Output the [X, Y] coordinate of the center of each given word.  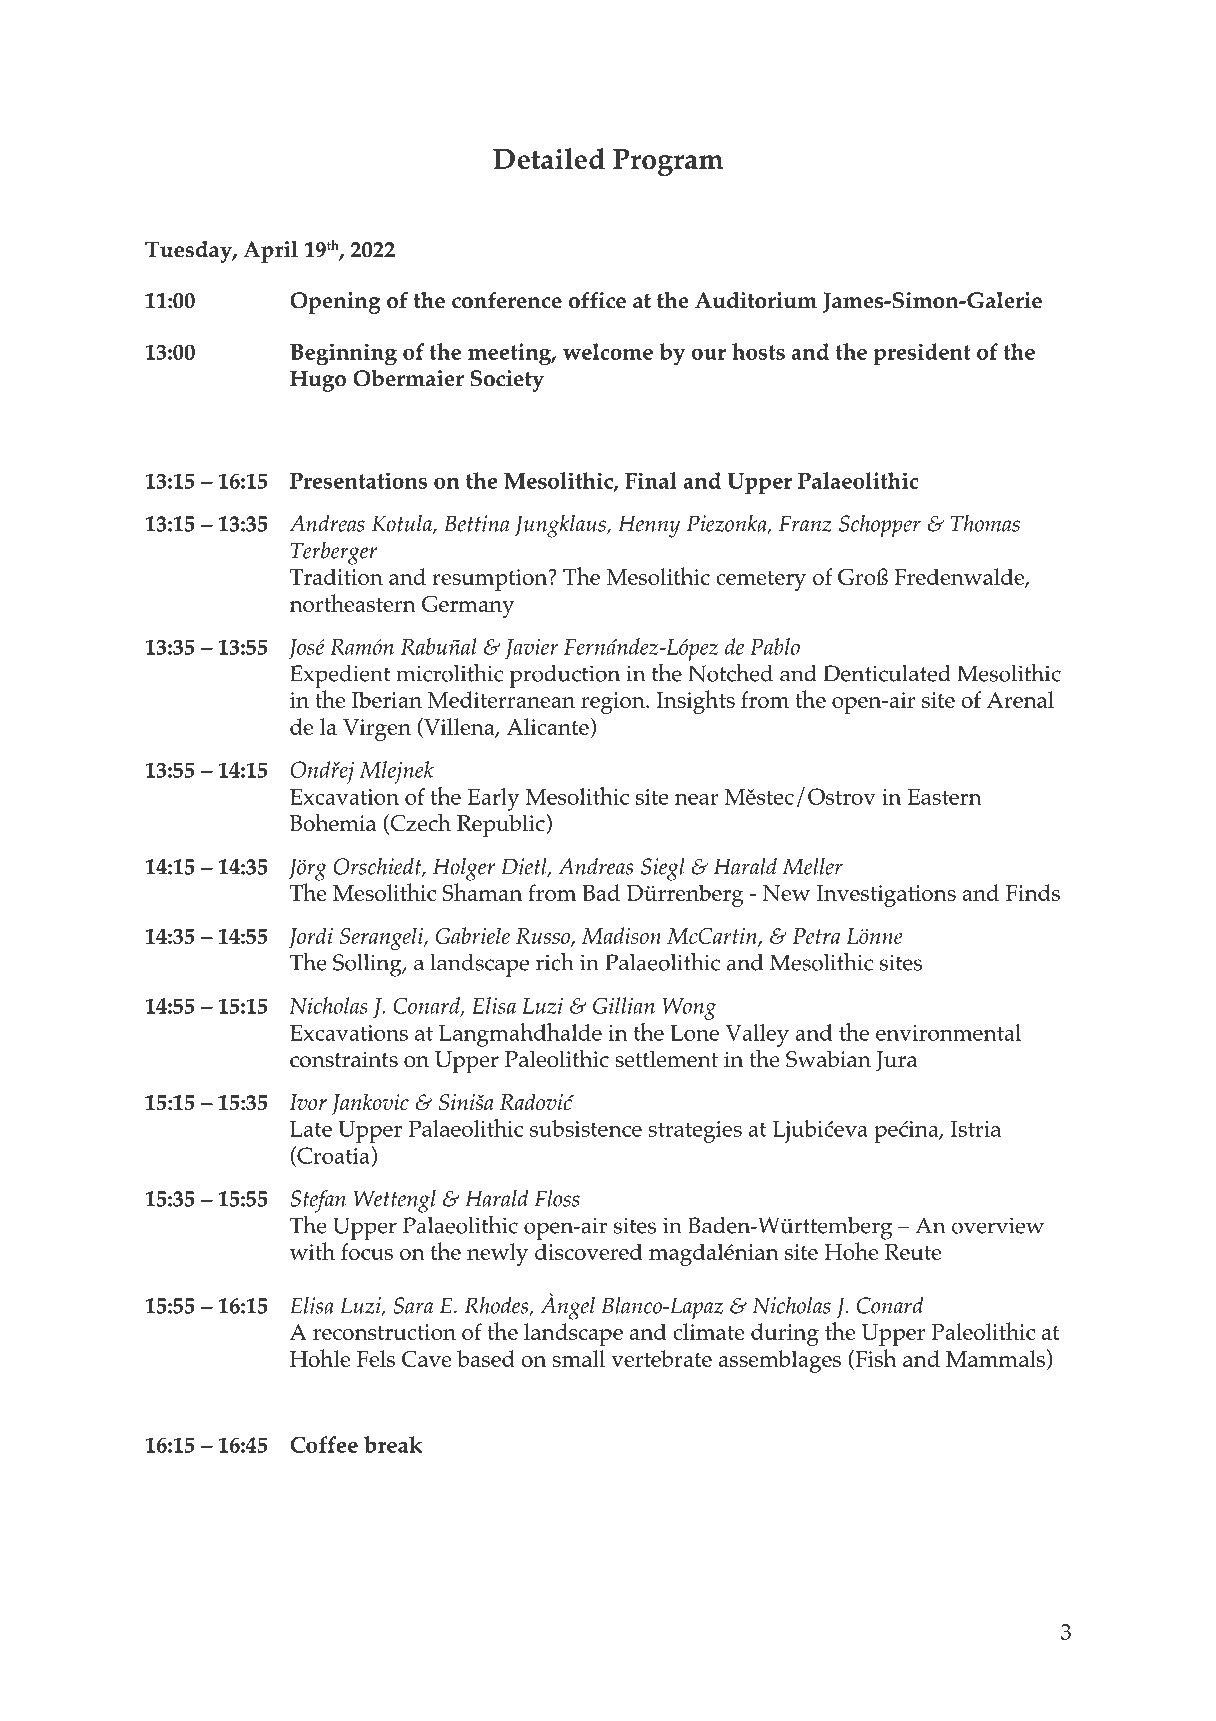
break [393, 1444]
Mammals [995, 1358]
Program [668, 162]
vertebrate [661, 1358]
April [271, 252]
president [922, 354]
